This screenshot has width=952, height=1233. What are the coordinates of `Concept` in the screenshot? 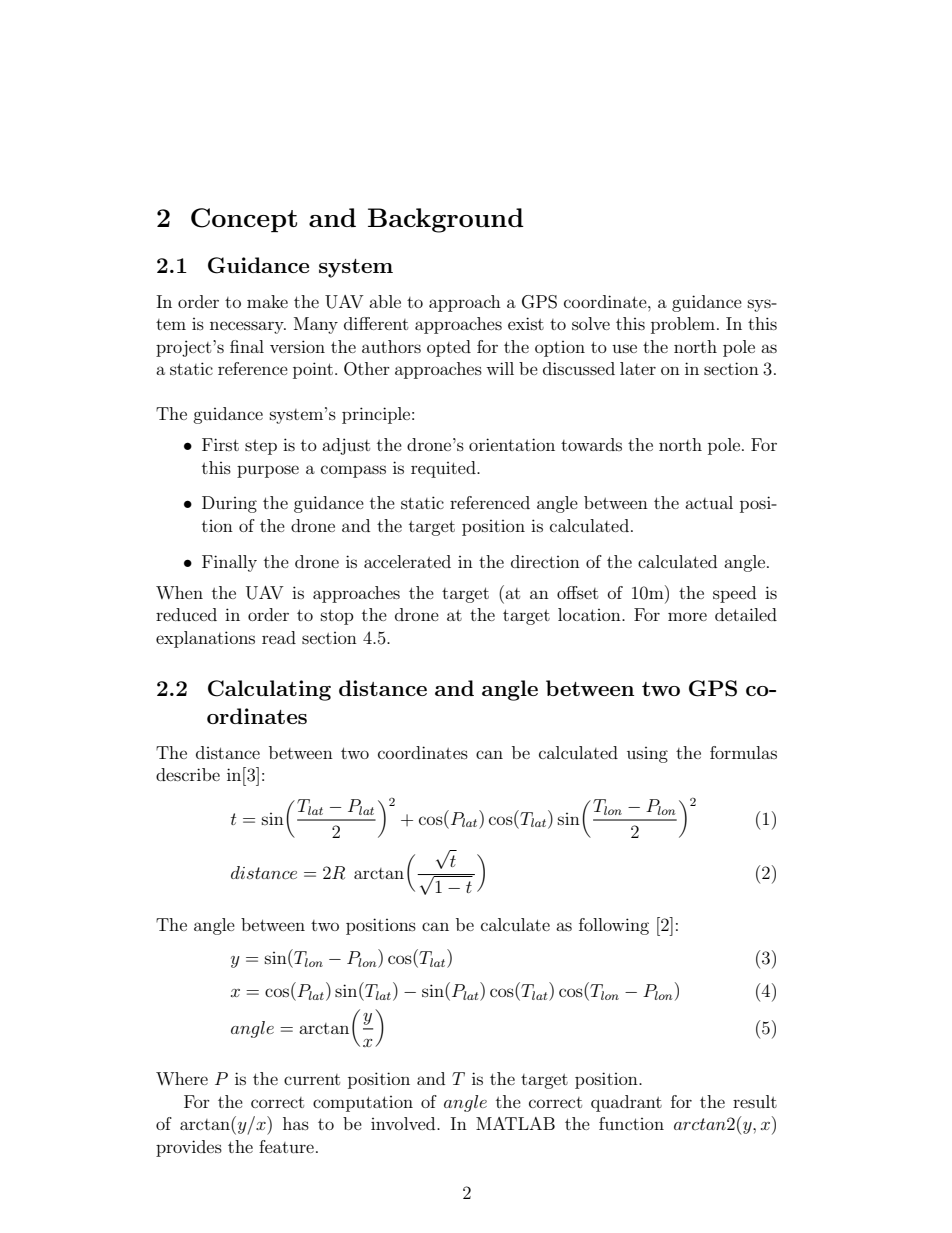 It's located at (244, 220).
